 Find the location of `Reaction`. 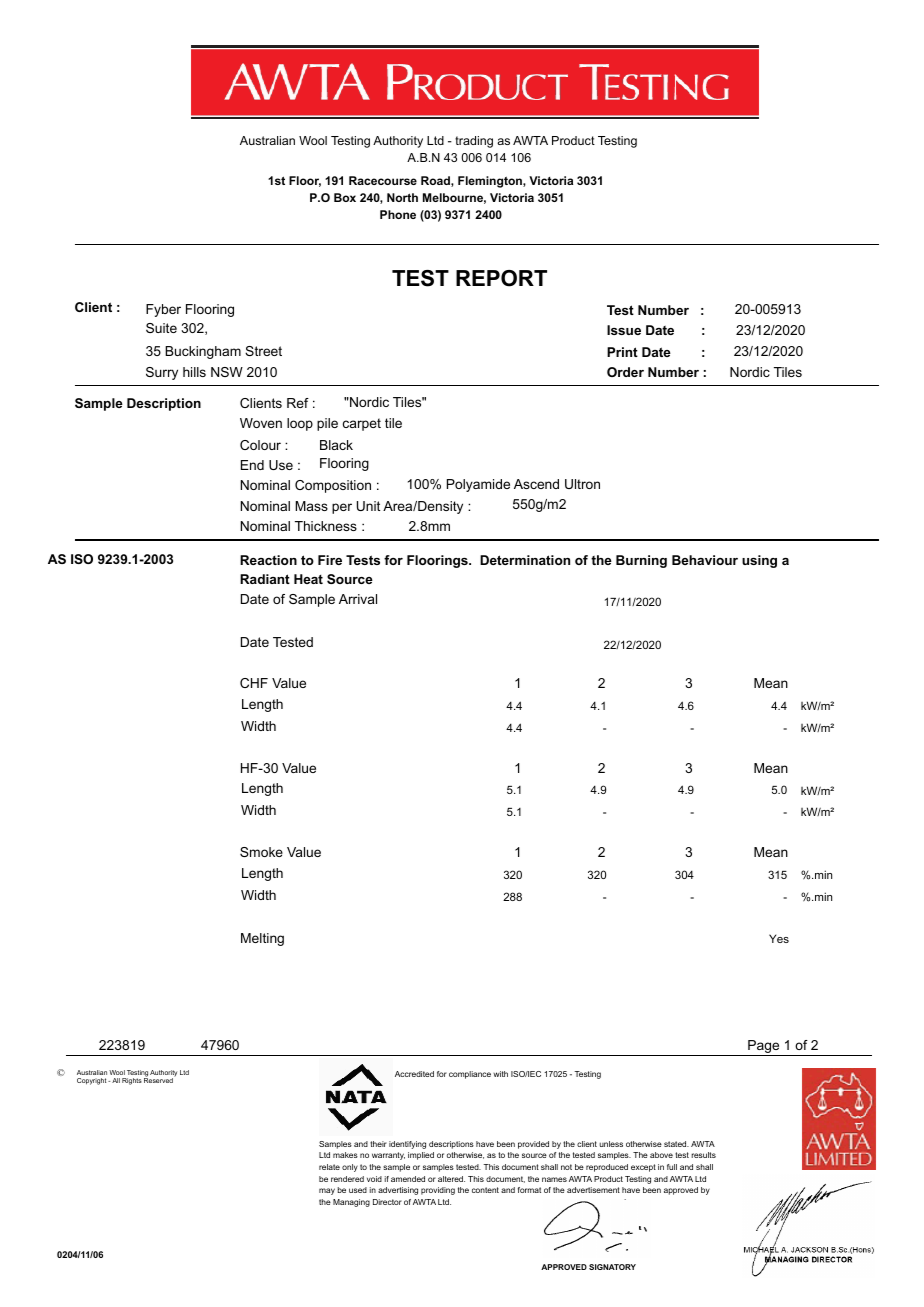

Reaction is located at coordinates (268, 560).
